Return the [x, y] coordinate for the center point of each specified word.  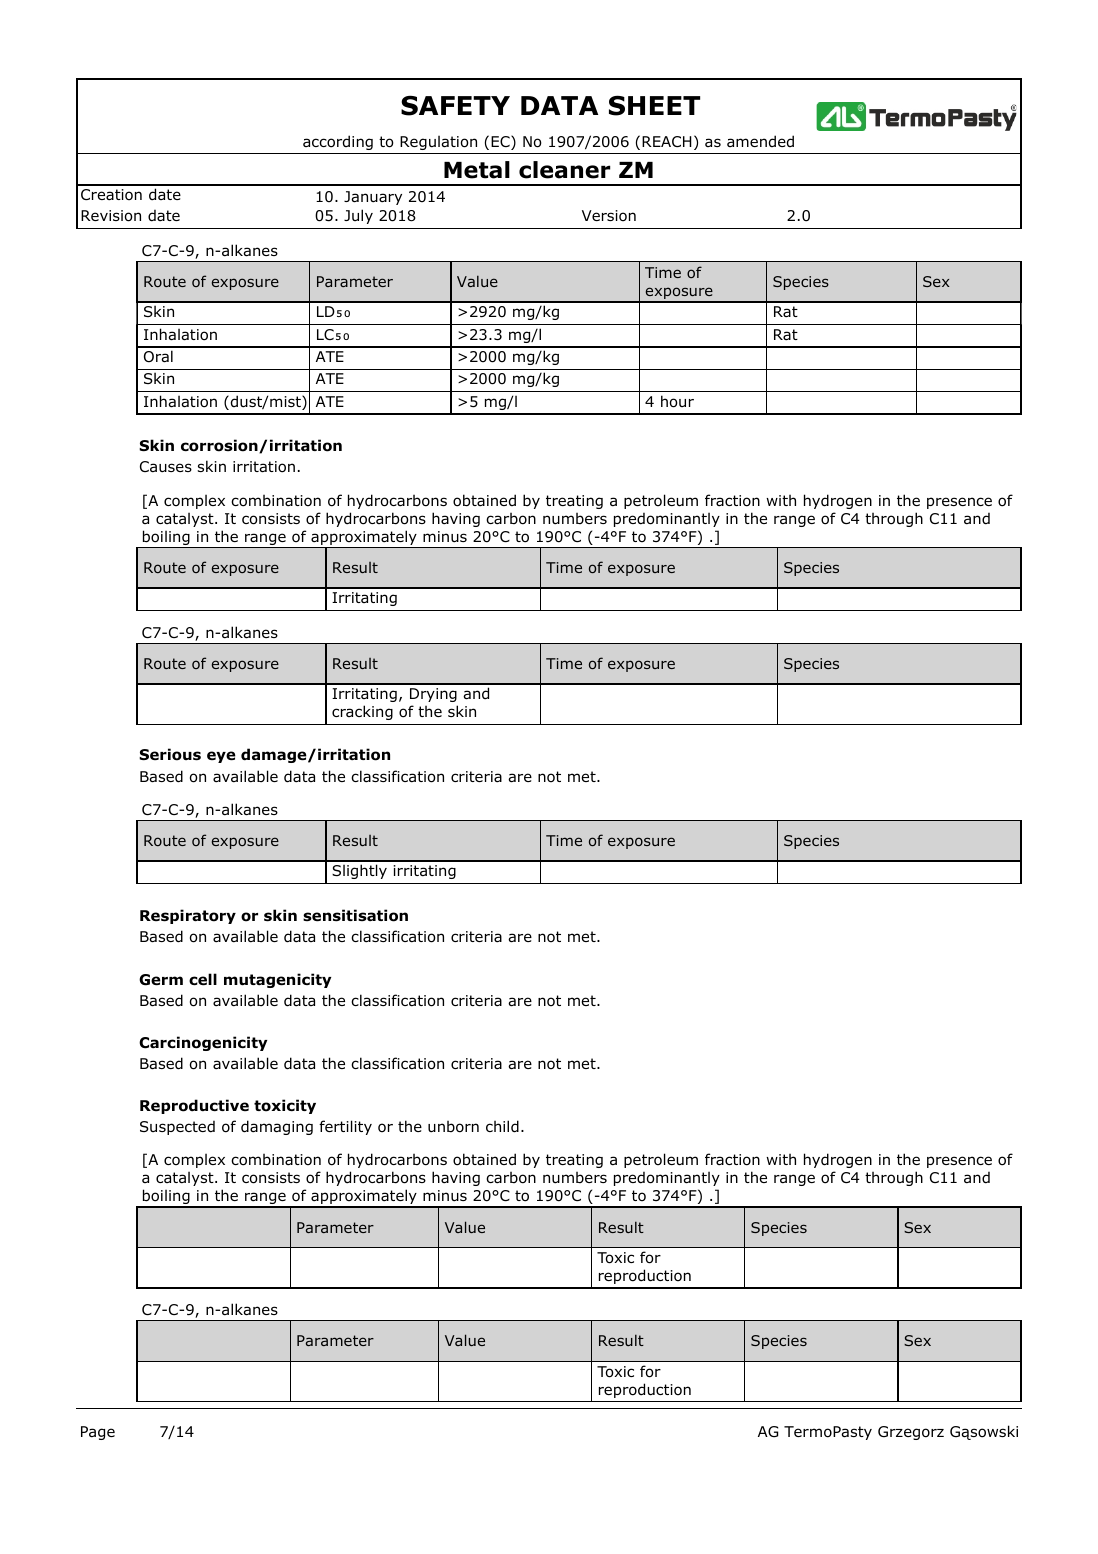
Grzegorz [911, 1433]
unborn [453, 1127]
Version [609, 215]
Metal [477, 170]
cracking [362, 712]
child [502, 1126]
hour [677, 401]
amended [760, 141]
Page [98, 1433]
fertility [345, 1127]
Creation [111, 195]
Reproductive [194, 1106]
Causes [166, 467]
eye [221, 757]
